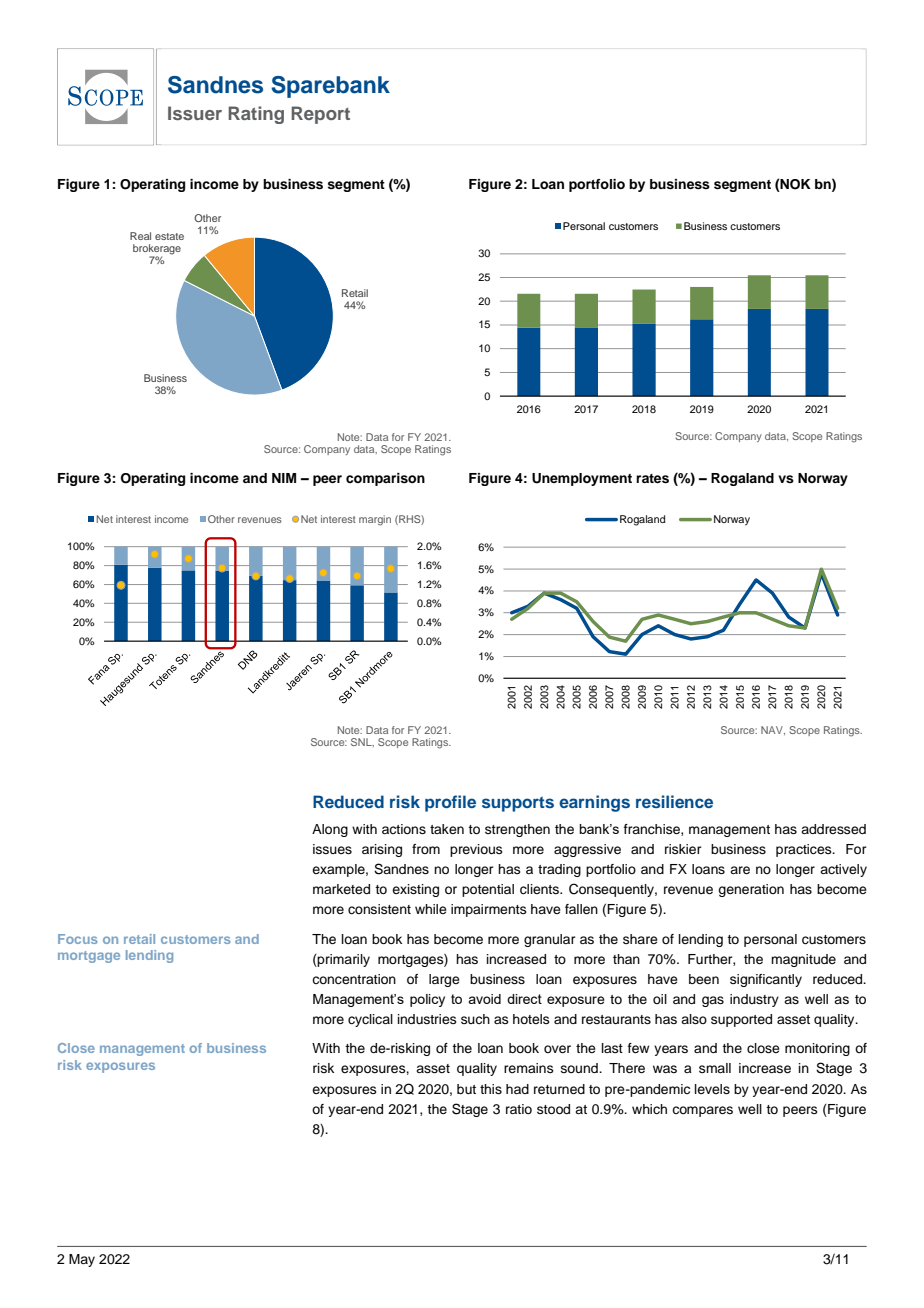  I want to click on May, so click(82, 1260).
